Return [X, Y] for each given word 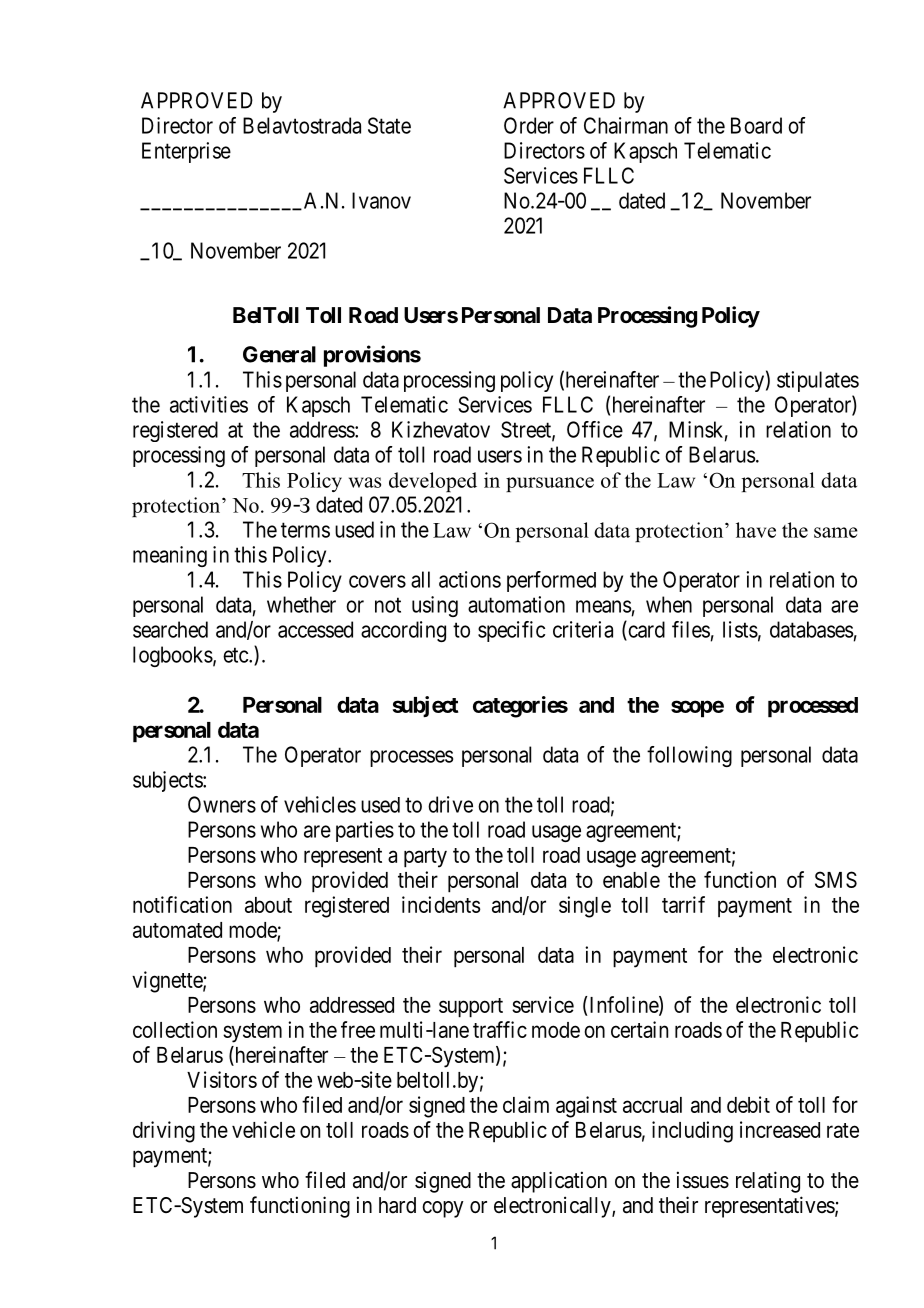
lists [740, 629]
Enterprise [186, 152]
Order [529, 125]
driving [164, 1132]
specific [511, 631]
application [559, 1182]
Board [756, 125]
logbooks [173, 656]
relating [768, 1182]
